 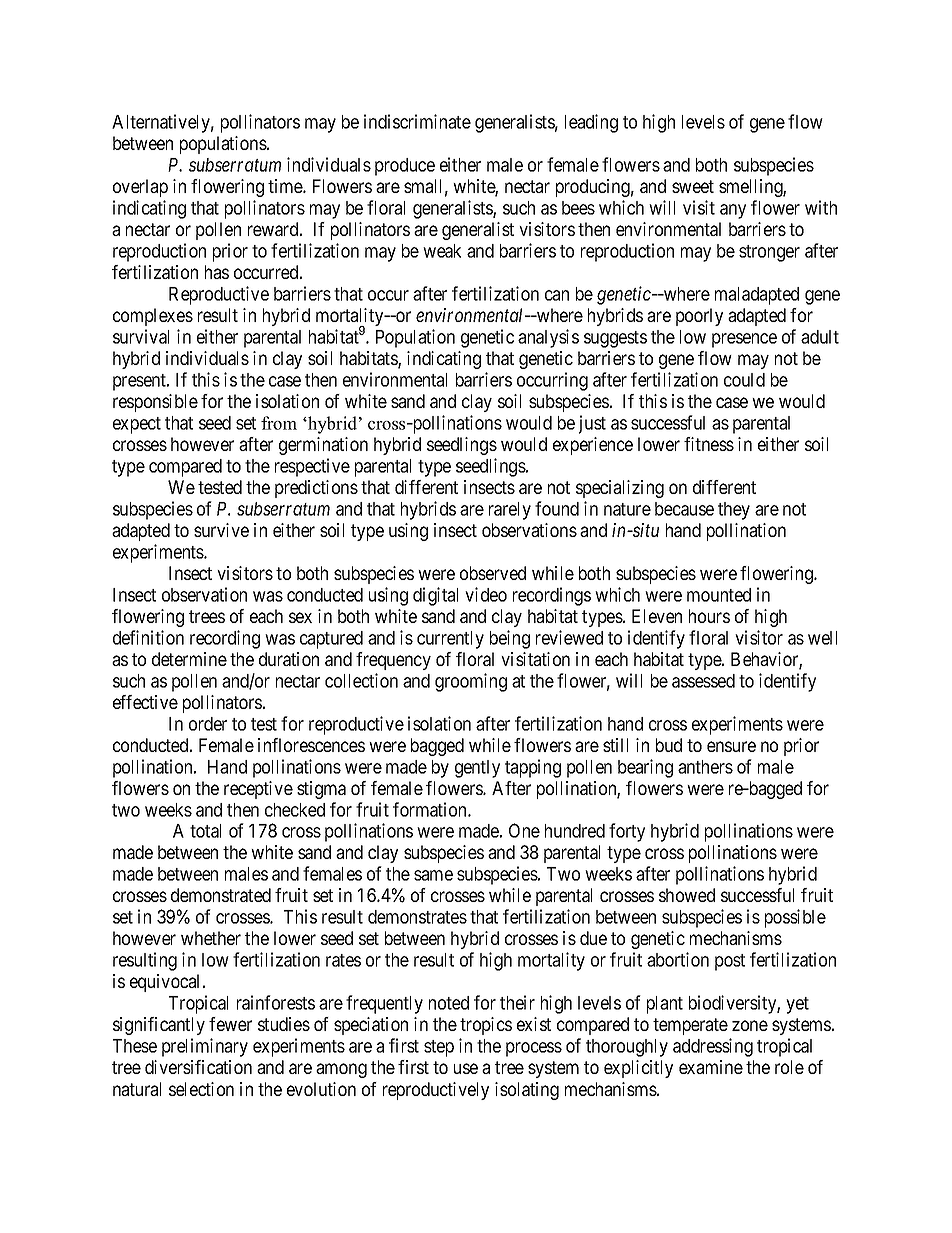 I want to click on mounted, so click(x=719, y=595).
